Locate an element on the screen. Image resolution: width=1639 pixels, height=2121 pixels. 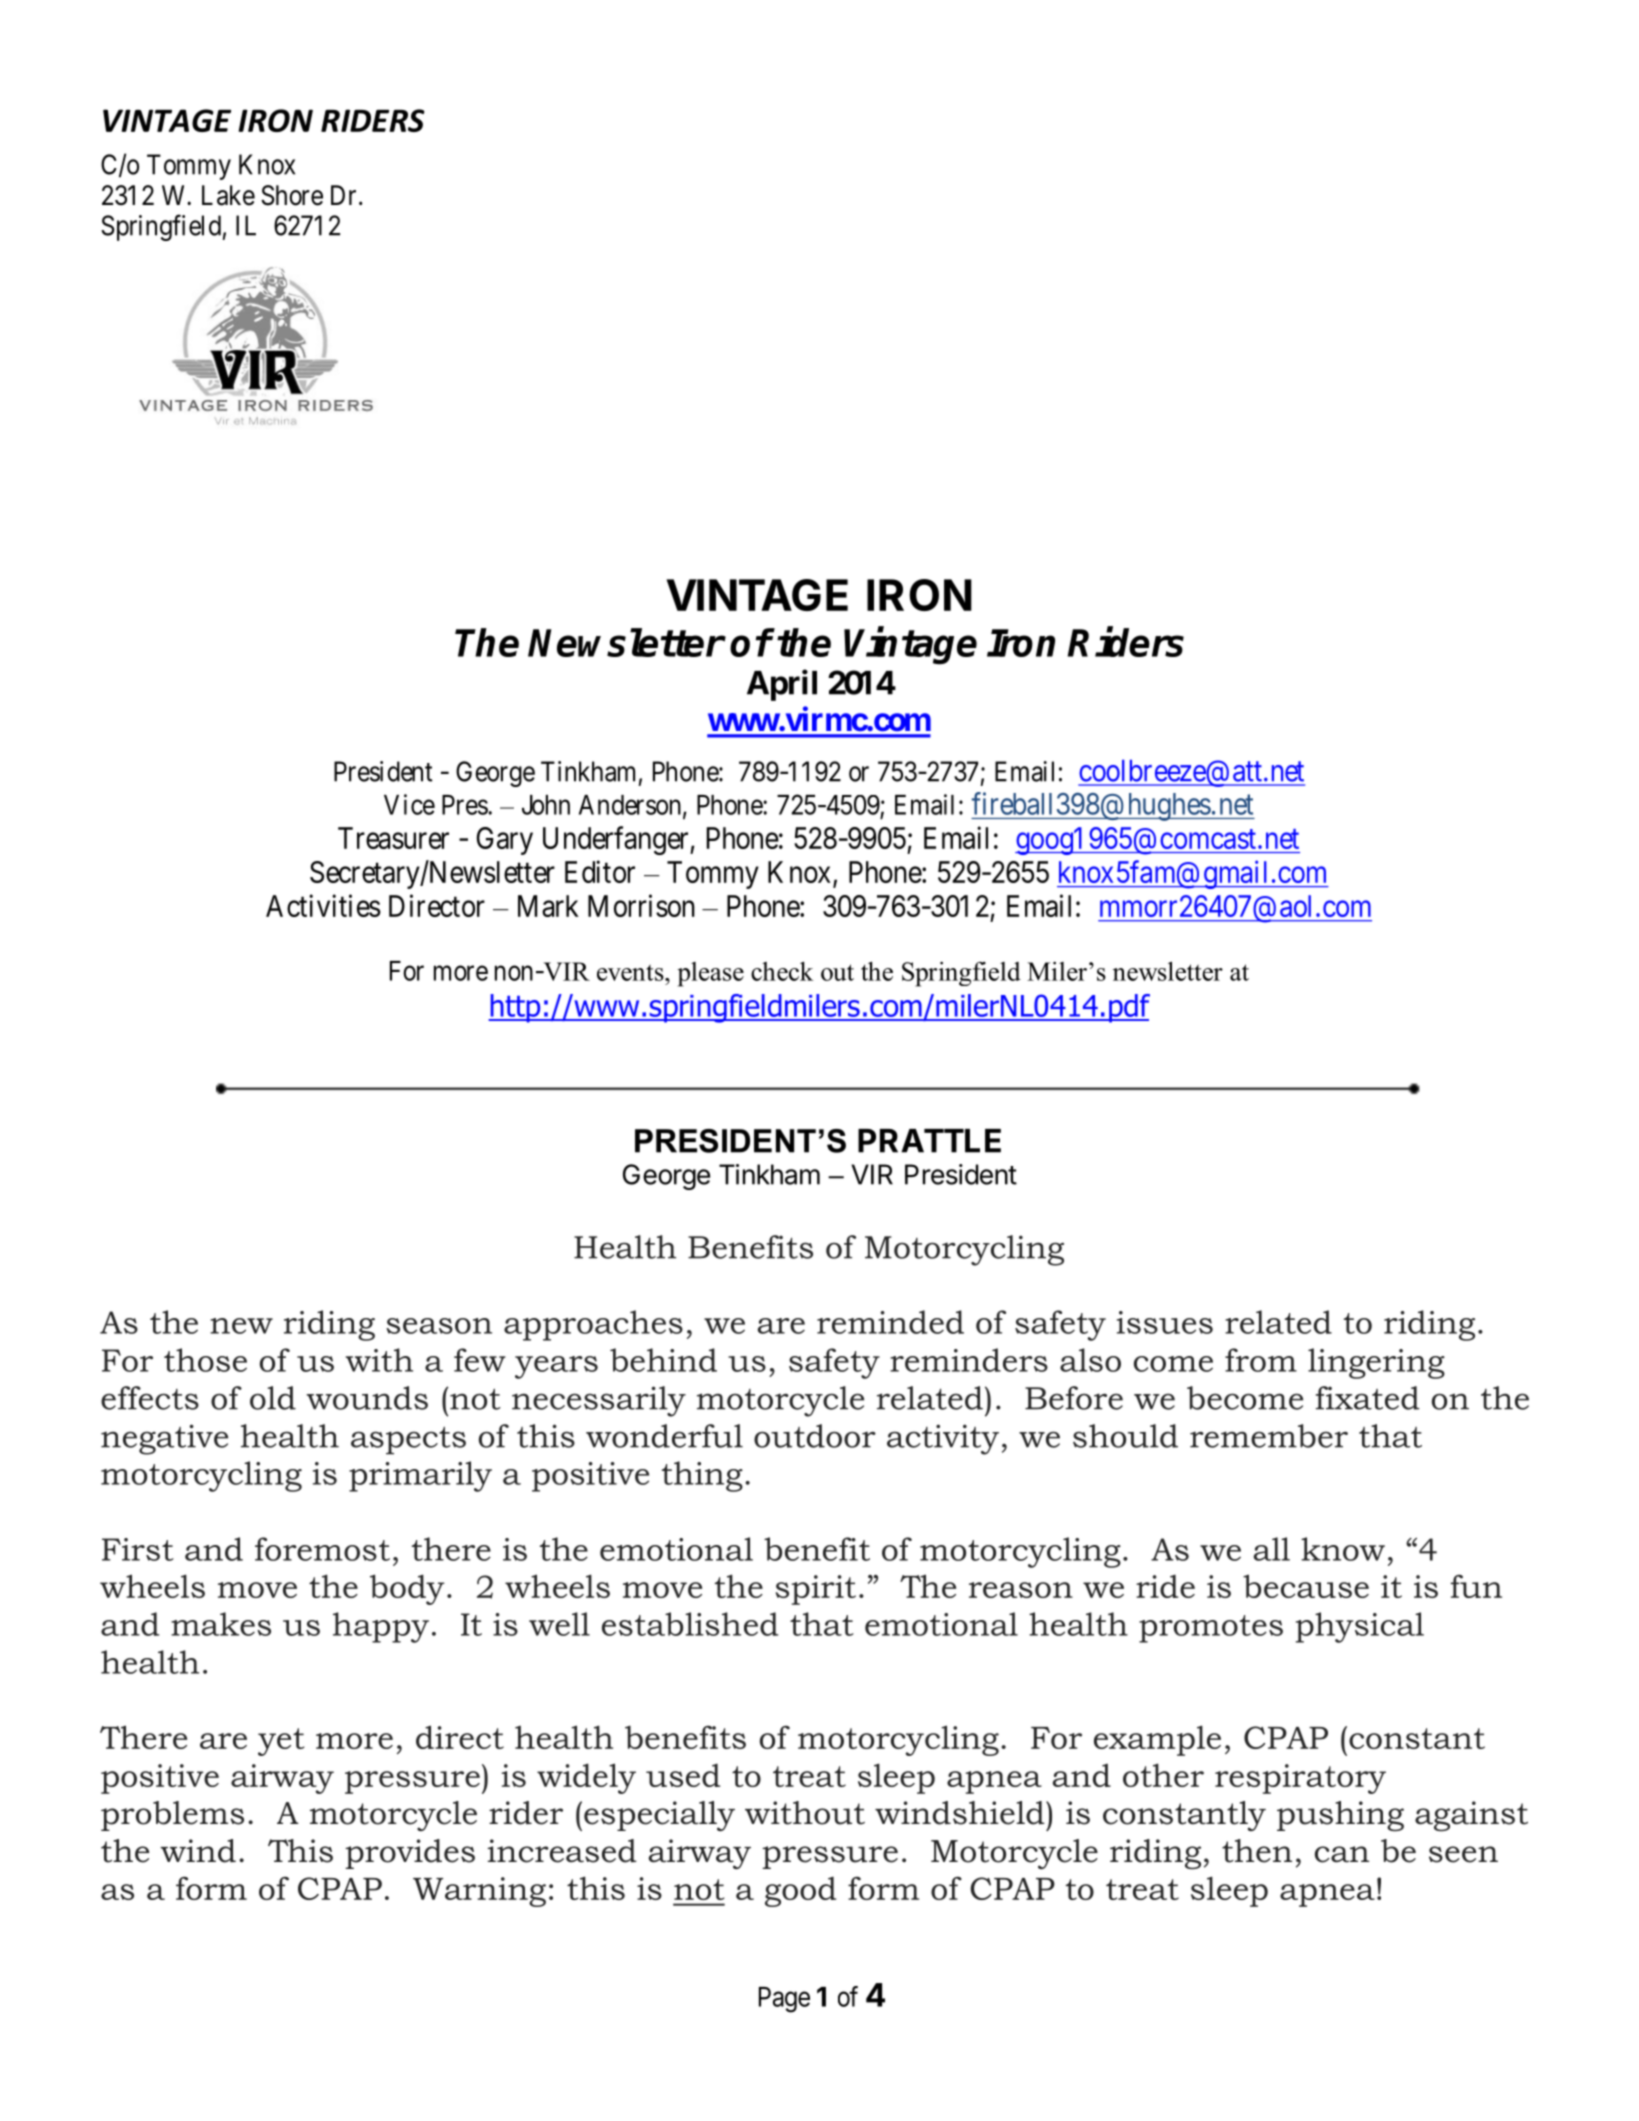
PRATTLE is located at coordinates (929, 1141).
